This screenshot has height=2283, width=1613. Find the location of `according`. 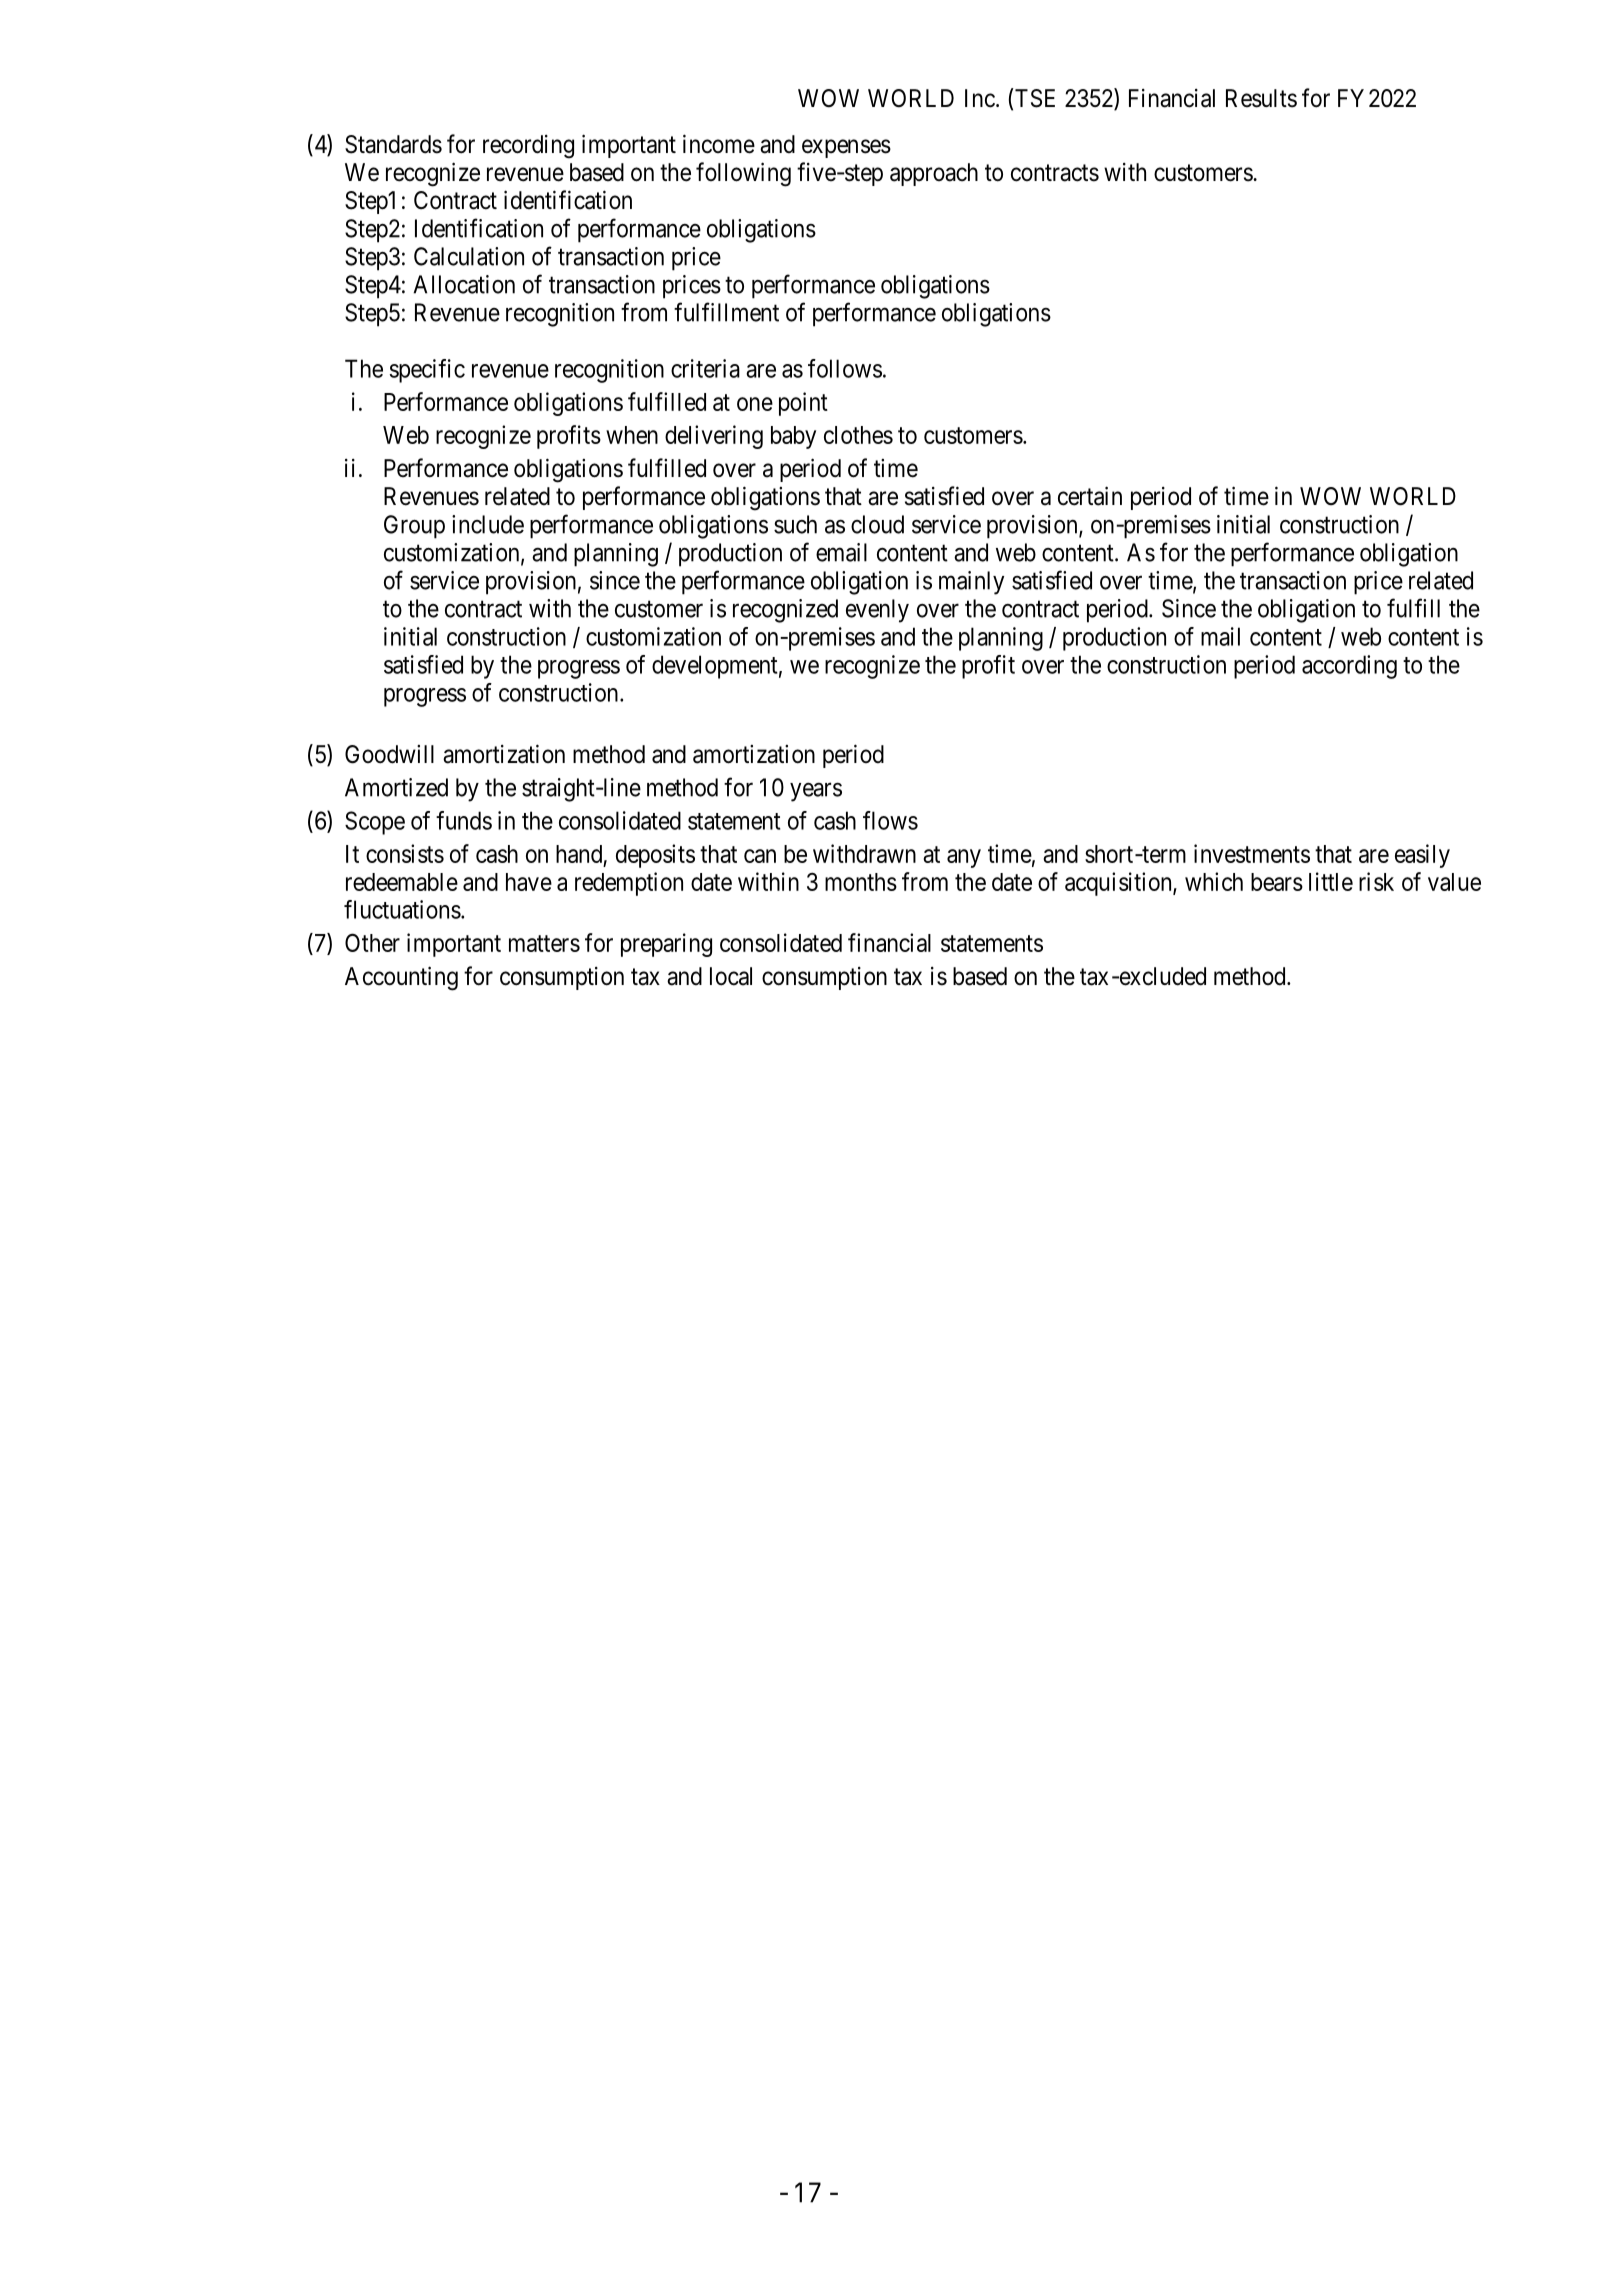

according is located at coordinates (1349, 667).
